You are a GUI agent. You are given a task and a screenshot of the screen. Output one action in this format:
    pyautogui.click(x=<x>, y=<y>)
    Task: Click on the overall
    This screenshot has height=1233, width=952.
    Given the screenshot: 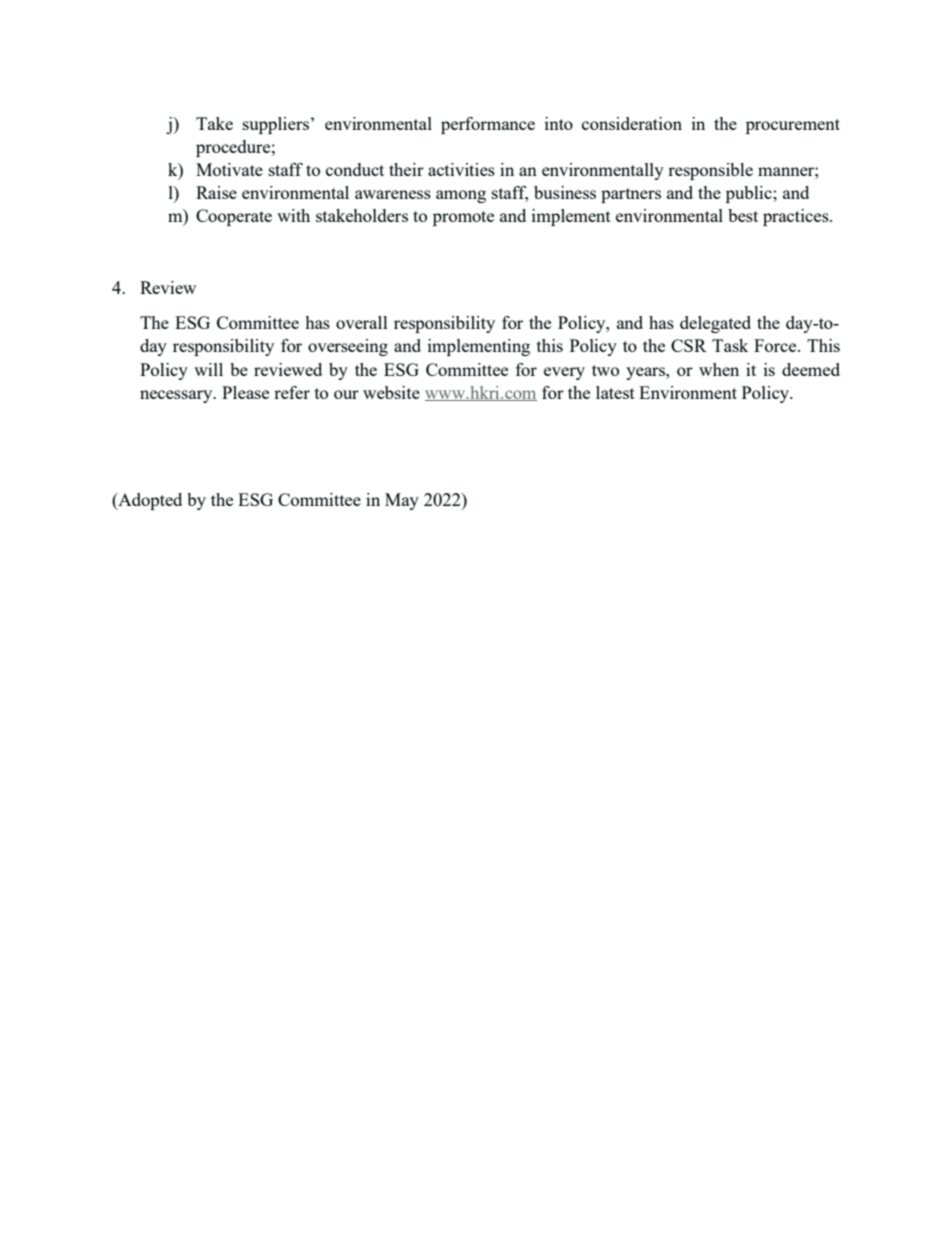 What is the action you would take?
    pyautogui.click(x=362, y=322)
